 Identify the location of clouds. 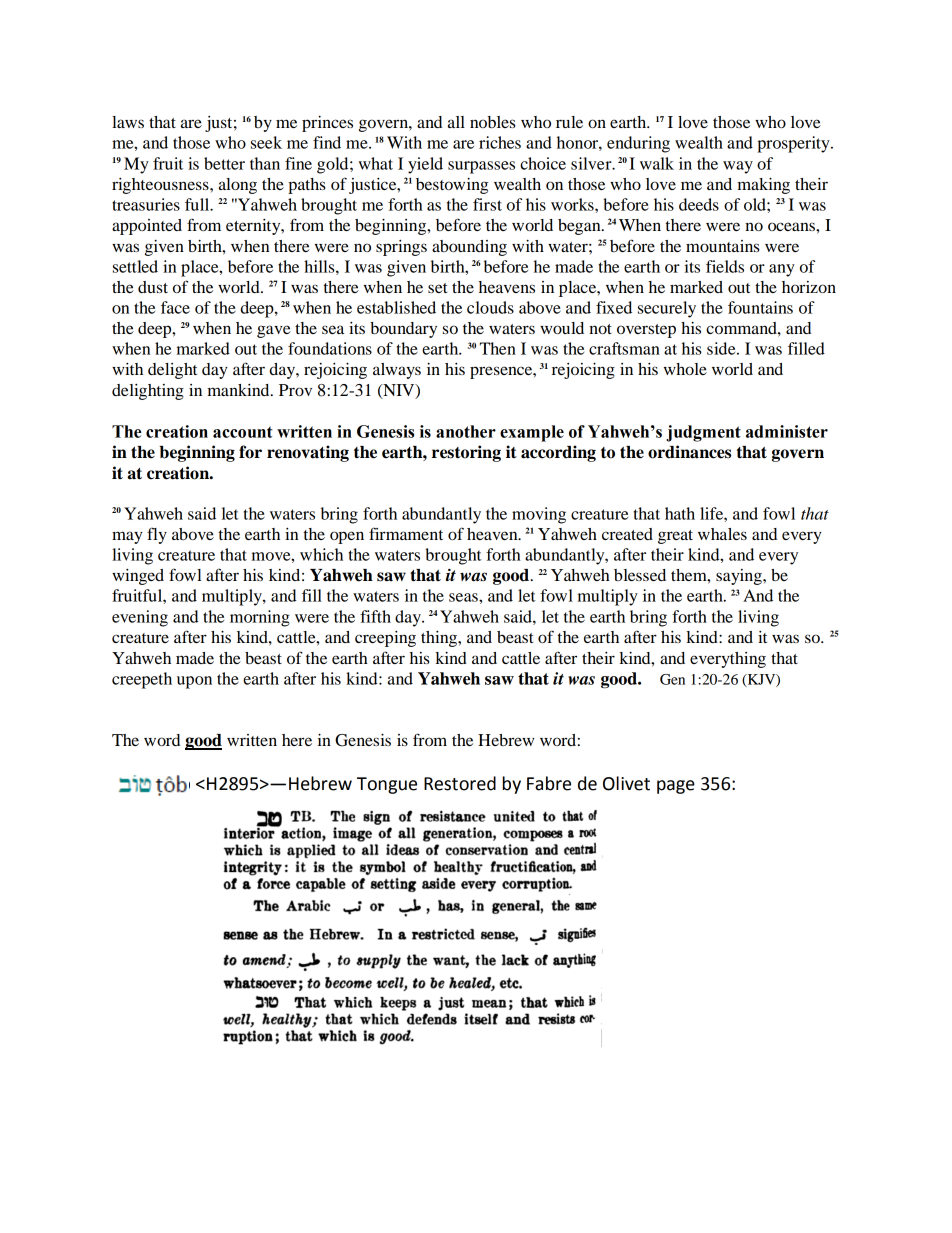
(490, 307).
